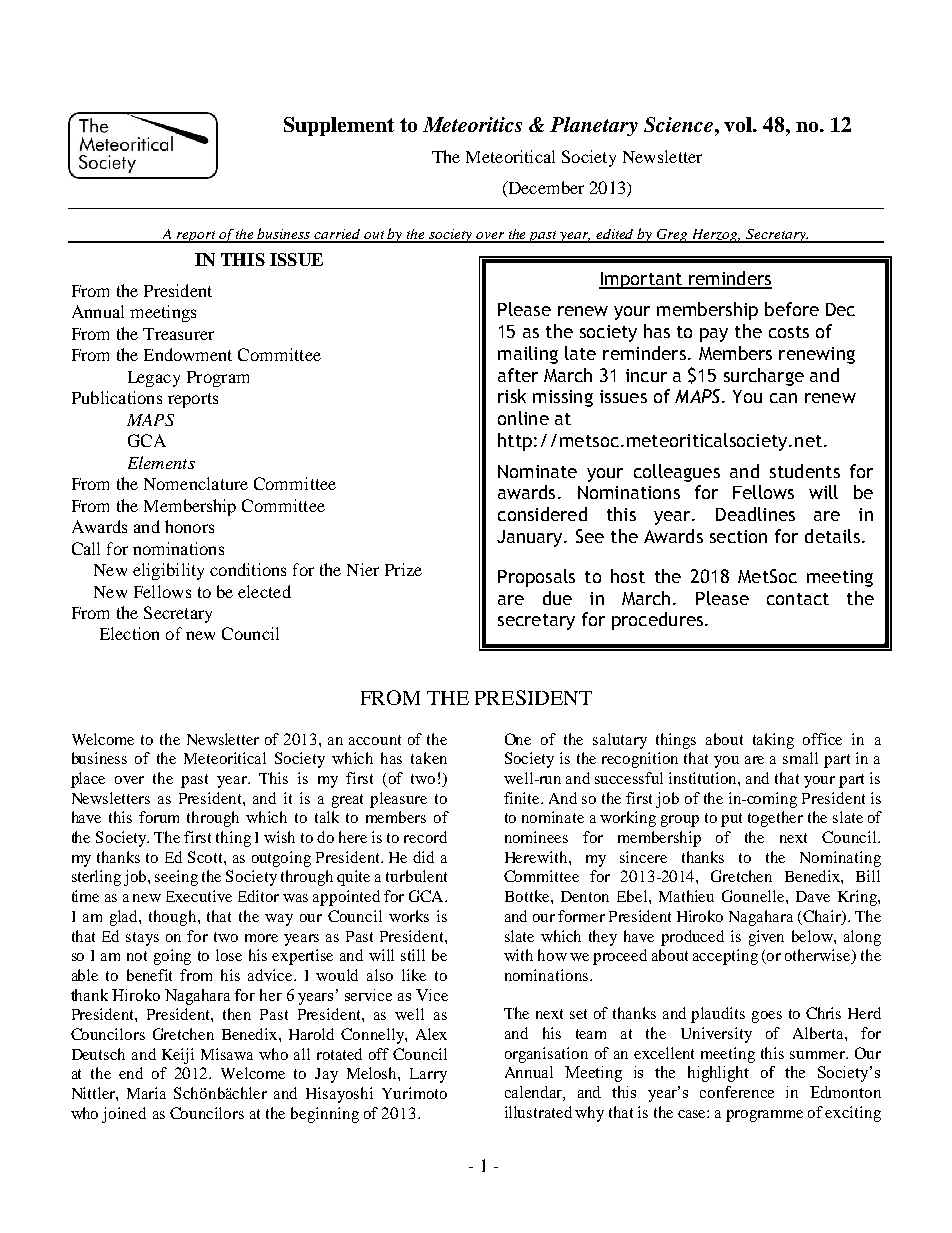 The width and height of the screenshot is (952, 1233). Describe the element at coordinates (159, 817) in the screenshot. I see `forum` at that location.
